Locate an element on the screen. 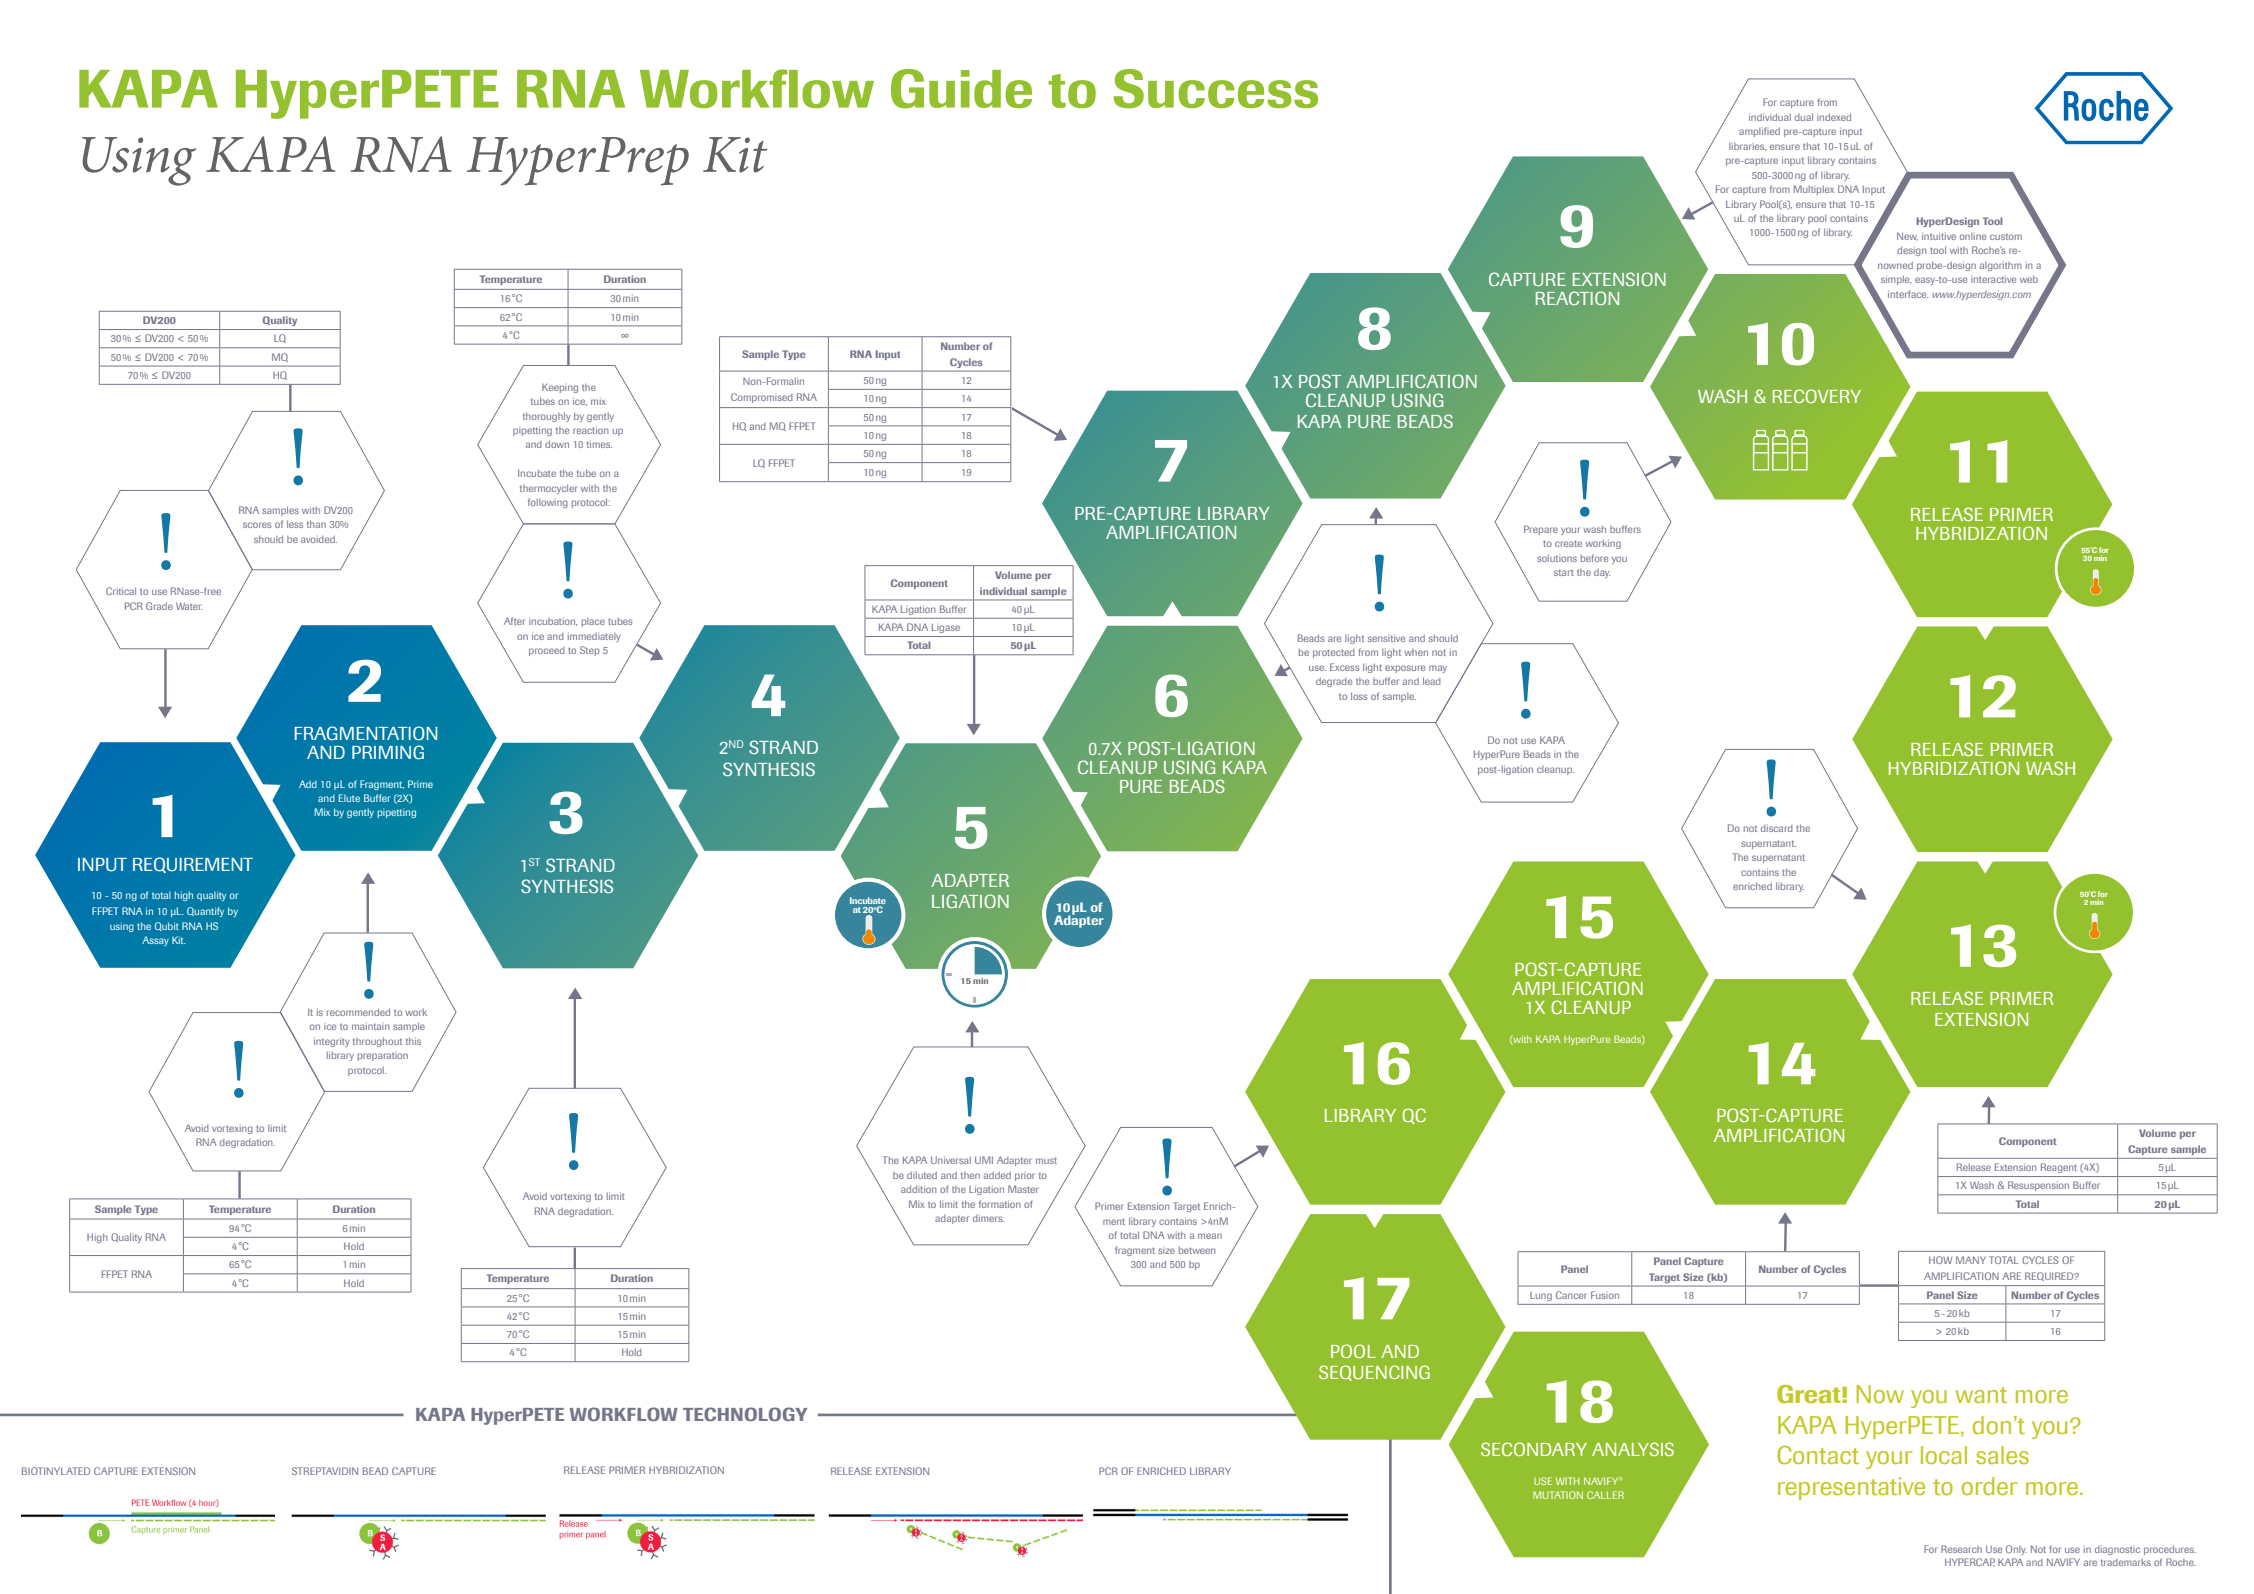  integrity is located at coordinates (332, 1042).
